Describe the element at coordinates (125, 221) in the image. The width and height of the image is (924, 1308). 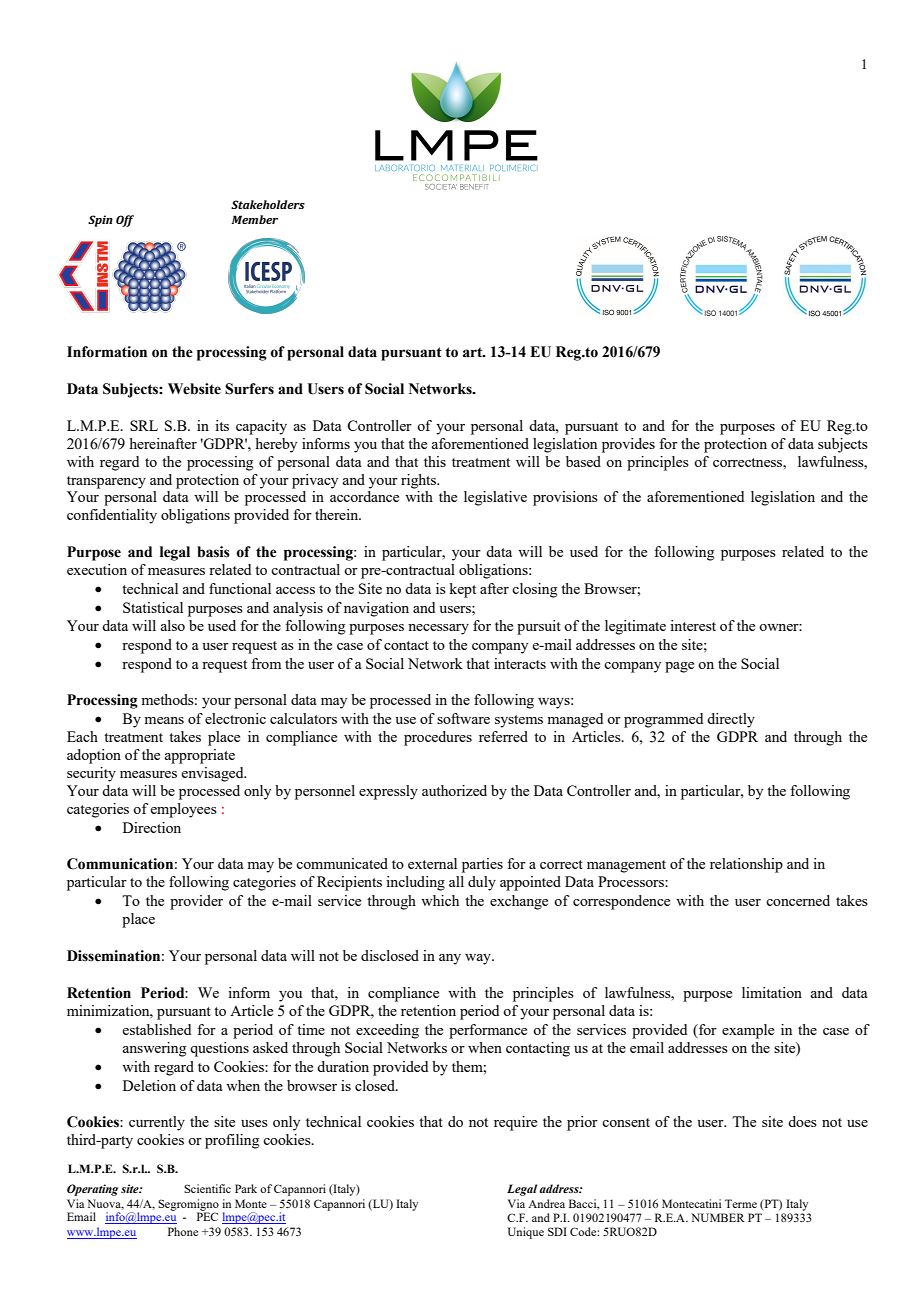
I see `Off` at that location.
